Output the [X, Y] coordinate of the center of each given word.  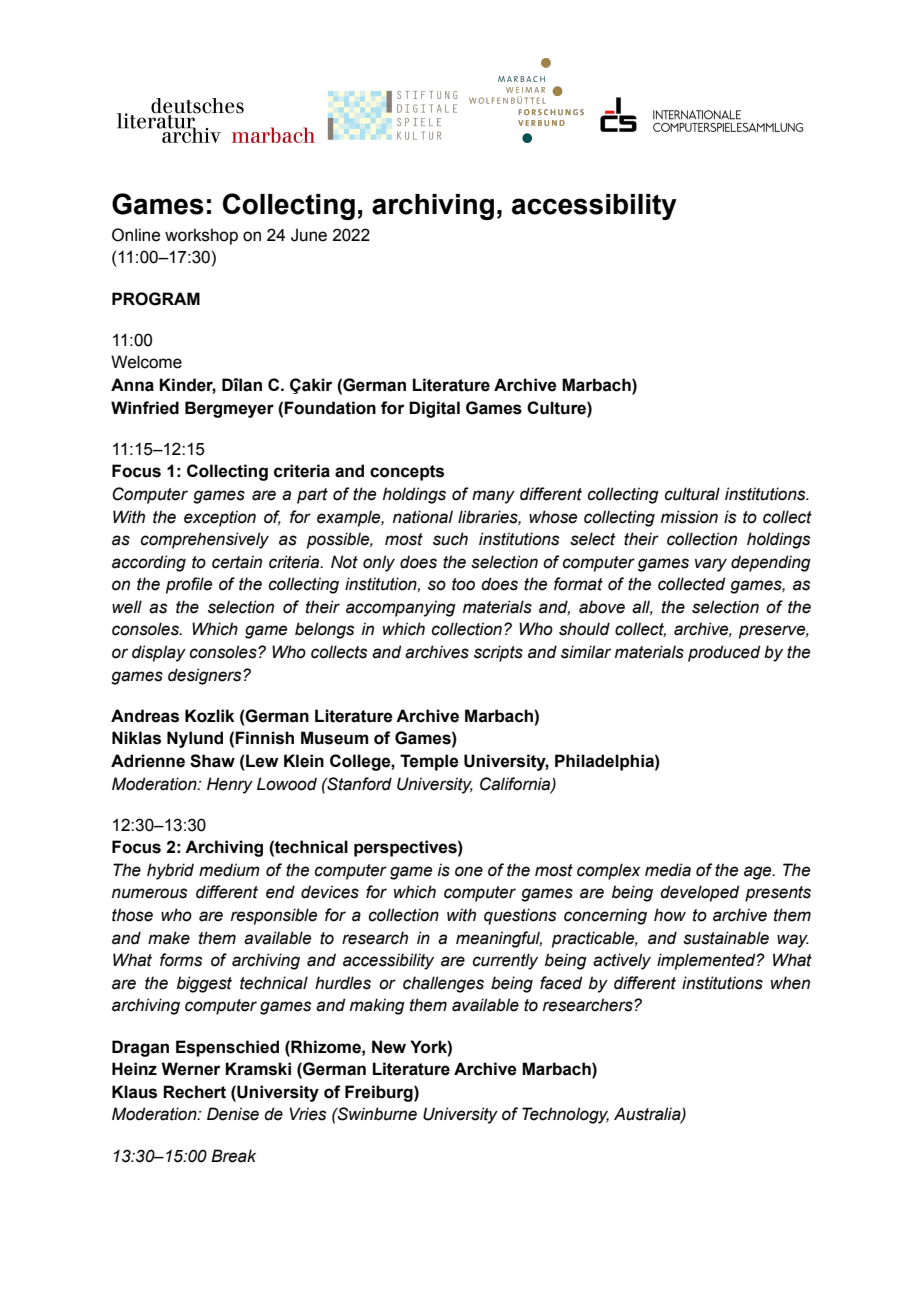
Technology [565, 1115]
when [790, 983]
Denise [233, 1114]
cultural [692, 494]
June [309, 235]
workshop [201, 236]
